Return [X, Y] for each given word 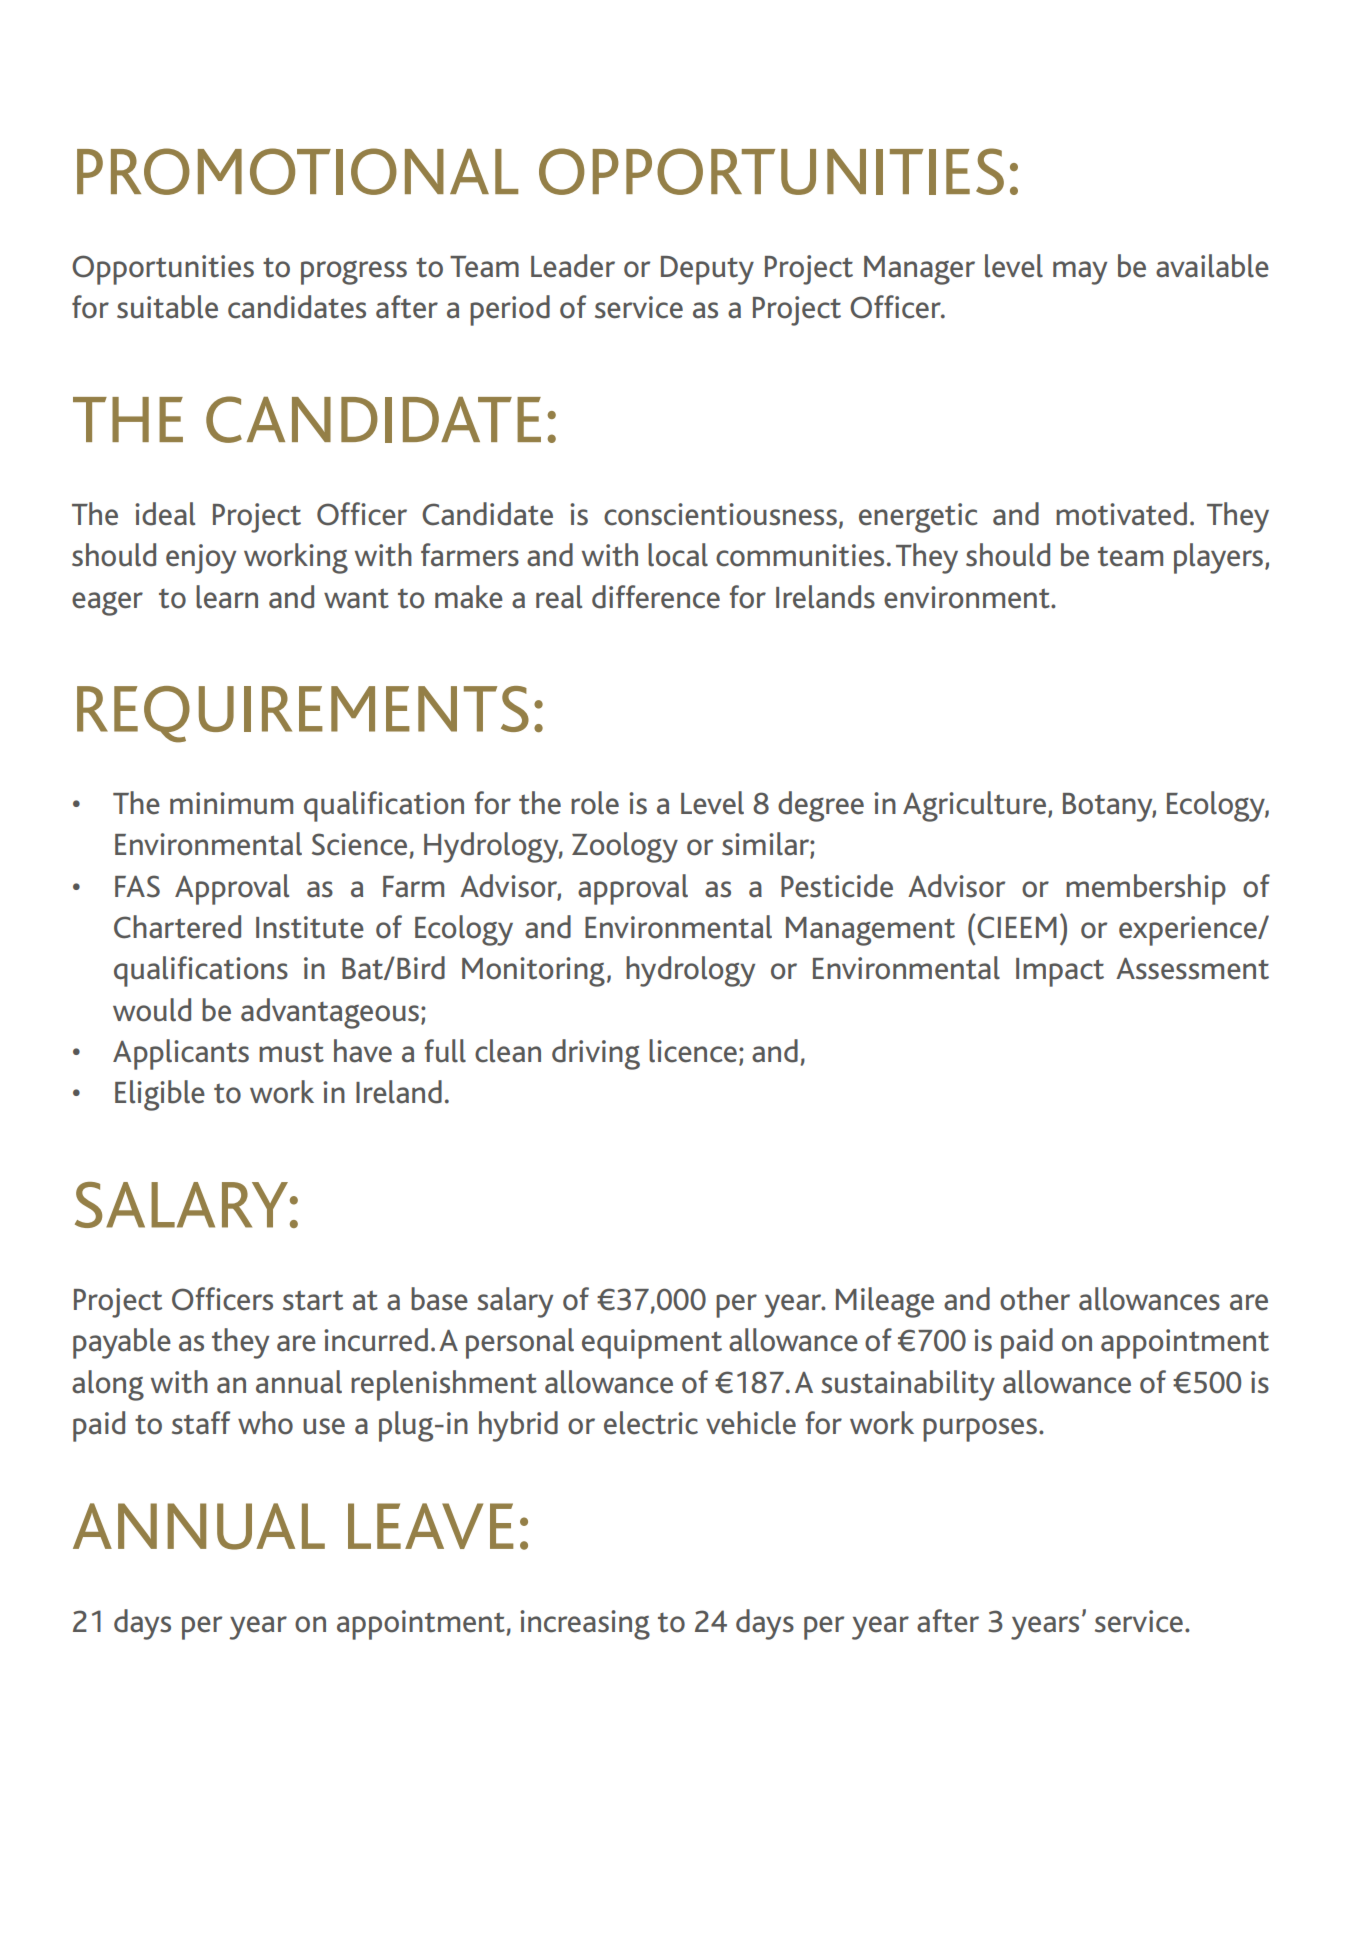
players [1220, 558]
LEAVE [430, 1526]
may [1080, 273]
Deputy [707, 270]
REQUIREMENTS [303, 714]
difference [656, 597]
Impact [1060, 972]
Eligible [160, 1095]
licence [693, 1051]
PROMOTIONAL [297, 171]
